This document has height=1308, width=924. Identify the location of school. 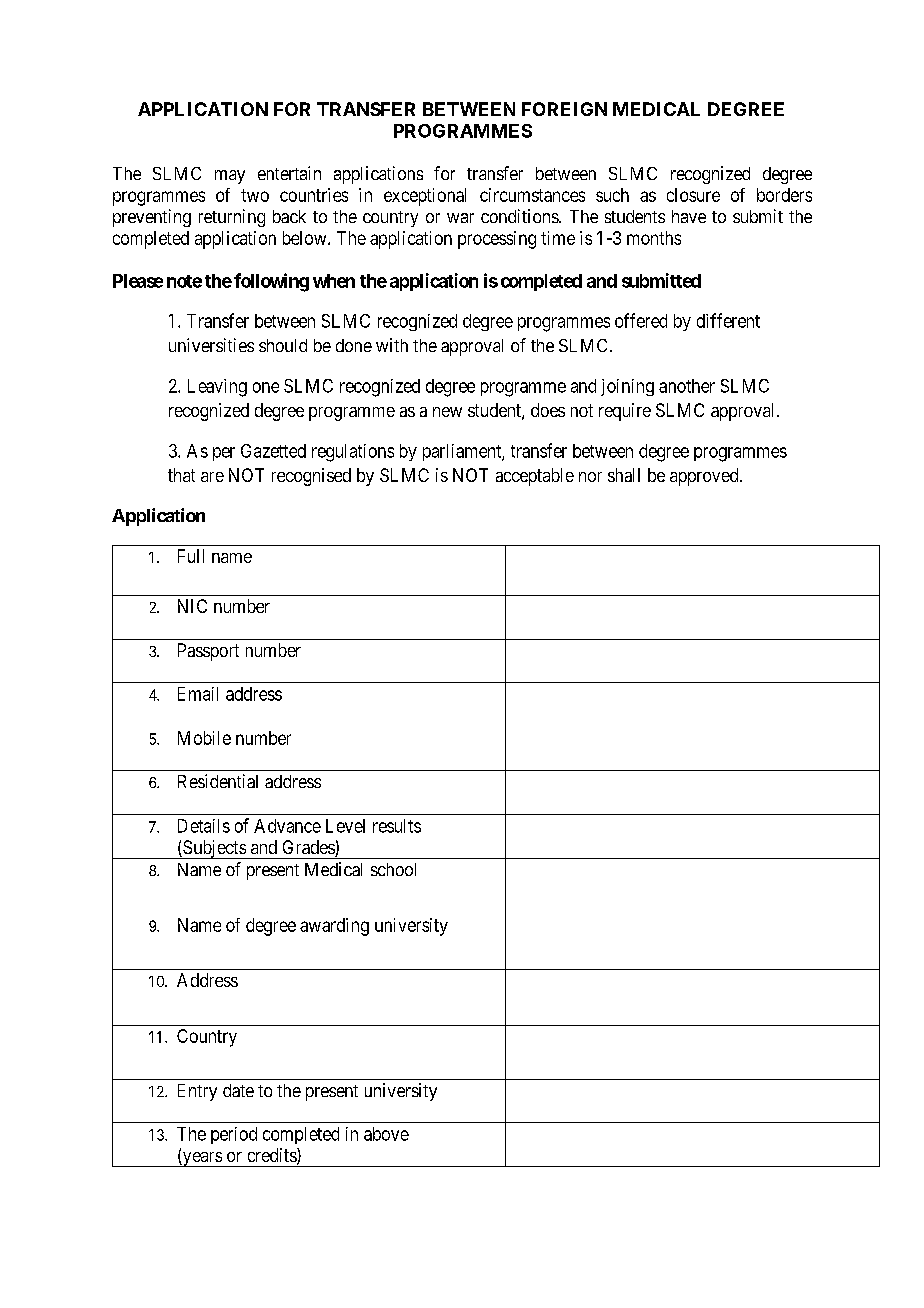
(393, 869).
